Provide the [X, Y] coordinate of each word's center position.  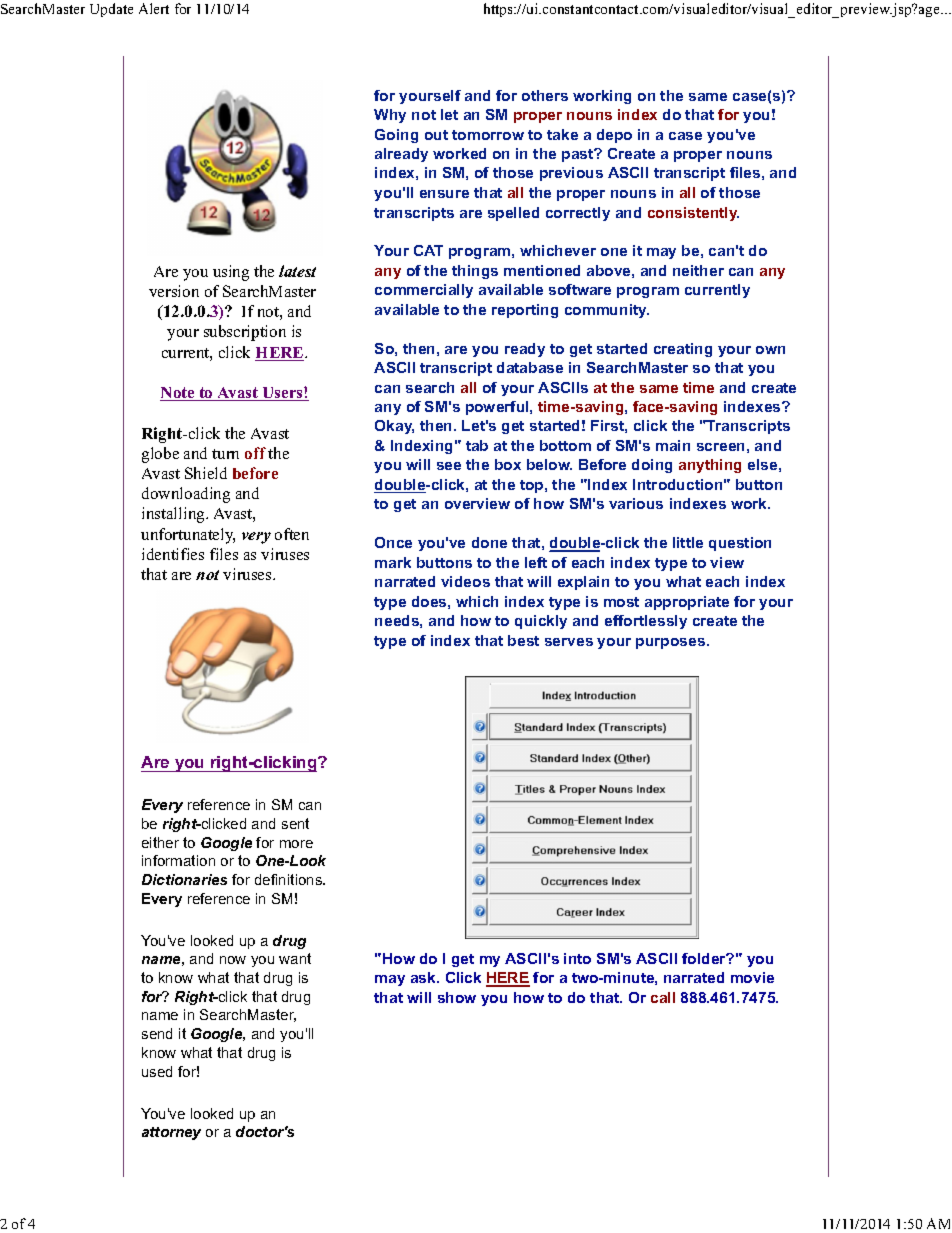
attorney [171, 1133]
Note [178, 394]
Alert [154, 8]
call [663, 997]
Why [390, 116]
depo [614, 136]
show [457, 997]
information [178, 860]
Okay [394, 427]
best [523, 640]
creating [683, 350]
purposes [672, 643]
